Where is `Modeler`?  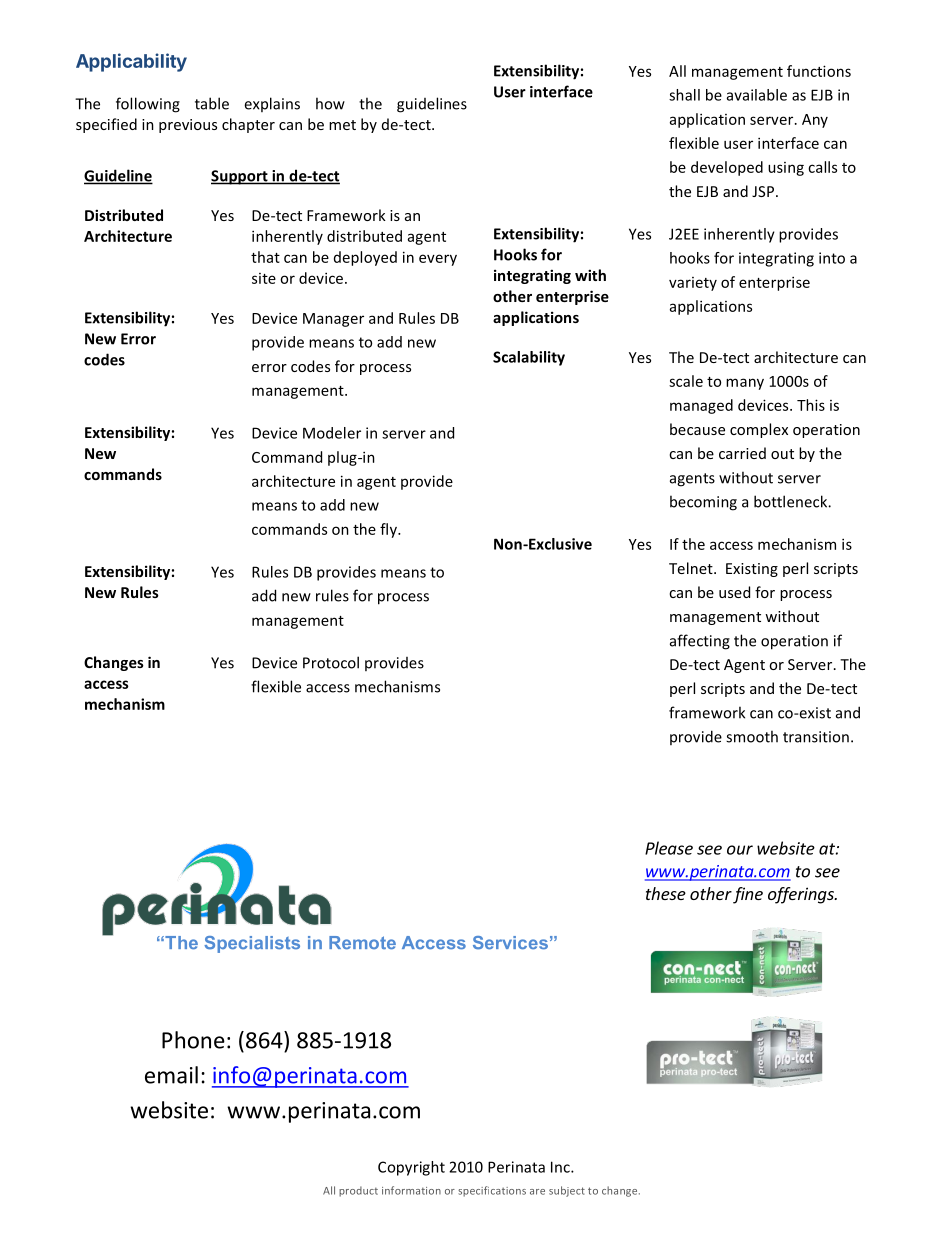
Modeler is located at coordinates (332, 433).
